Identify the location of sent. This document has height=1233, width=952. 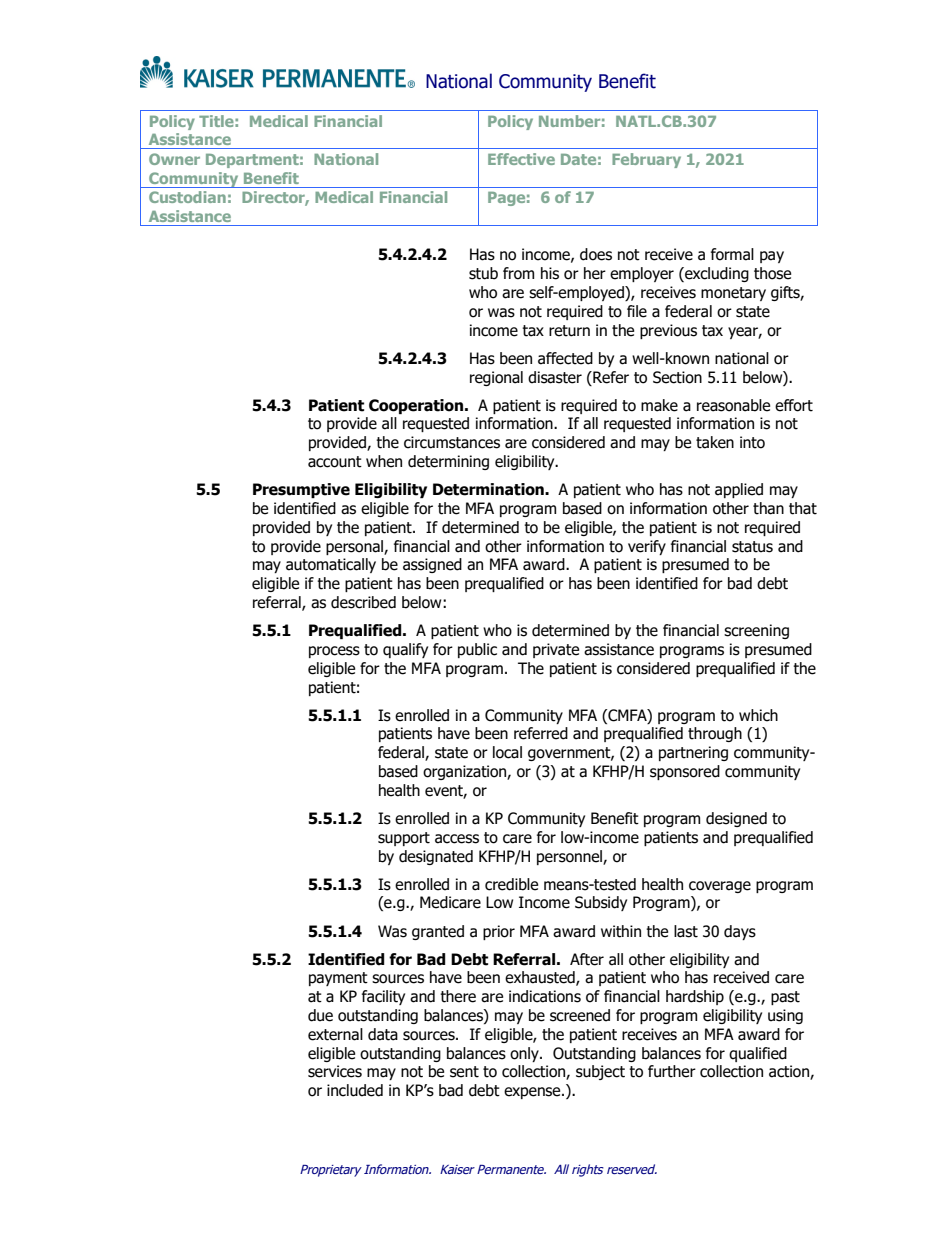
(464, 1072).
